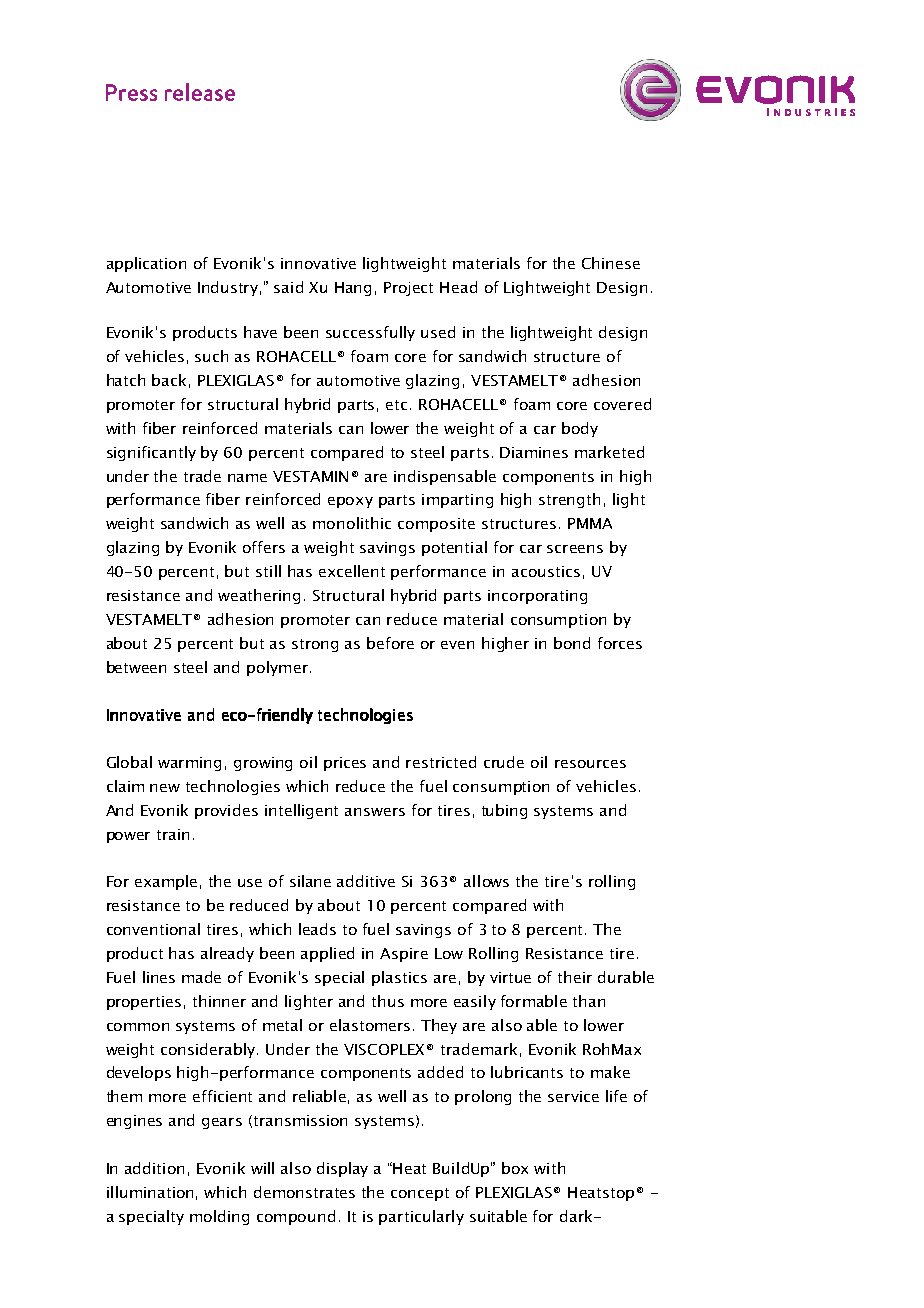 The height and width of the page is (1308, 924). Describe the element at coordinates (150, 1192) in the page. I see `illumination` at that location.
